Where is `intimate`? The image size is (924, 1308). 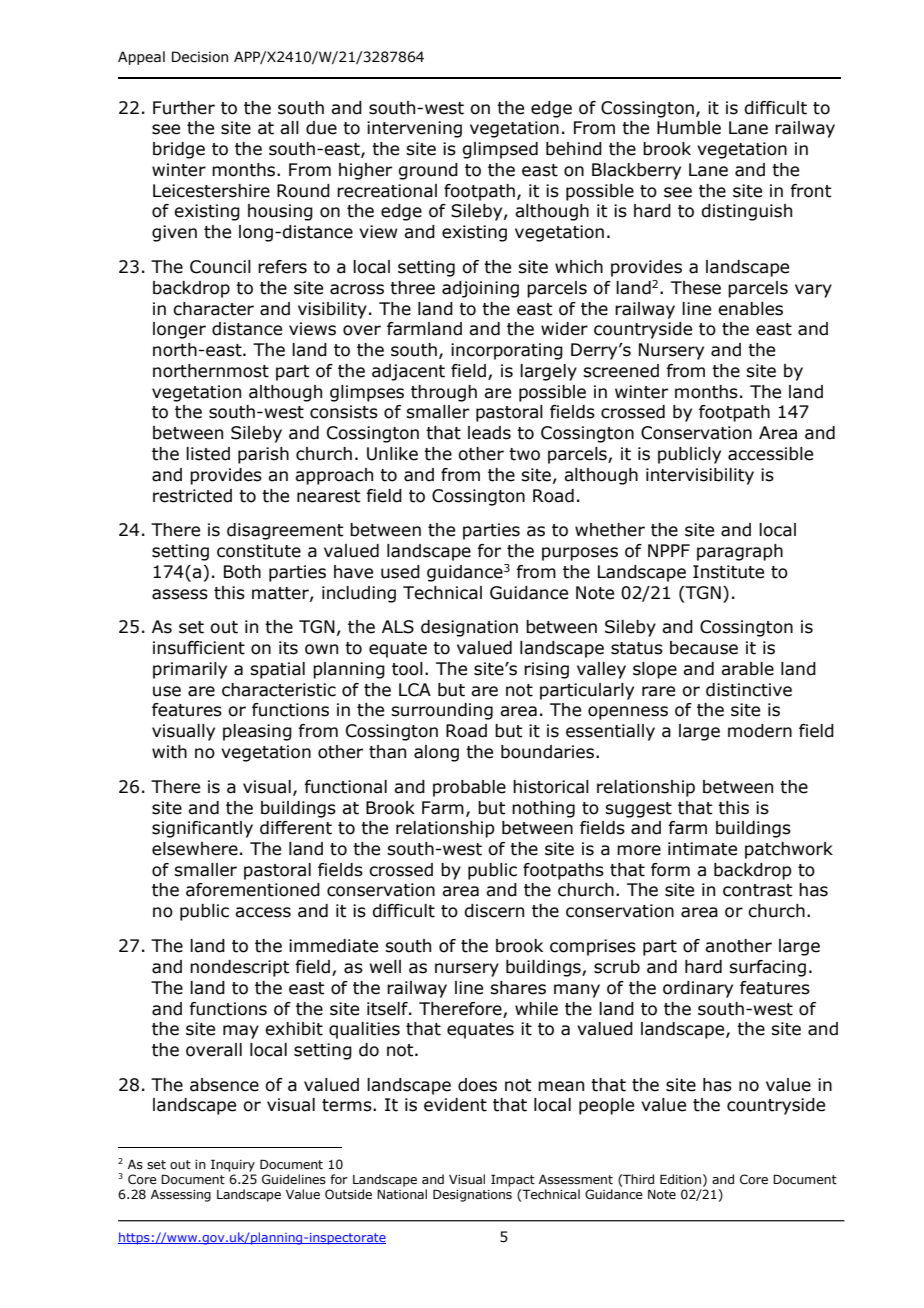 intimate is located at coordinates (702, 849).
